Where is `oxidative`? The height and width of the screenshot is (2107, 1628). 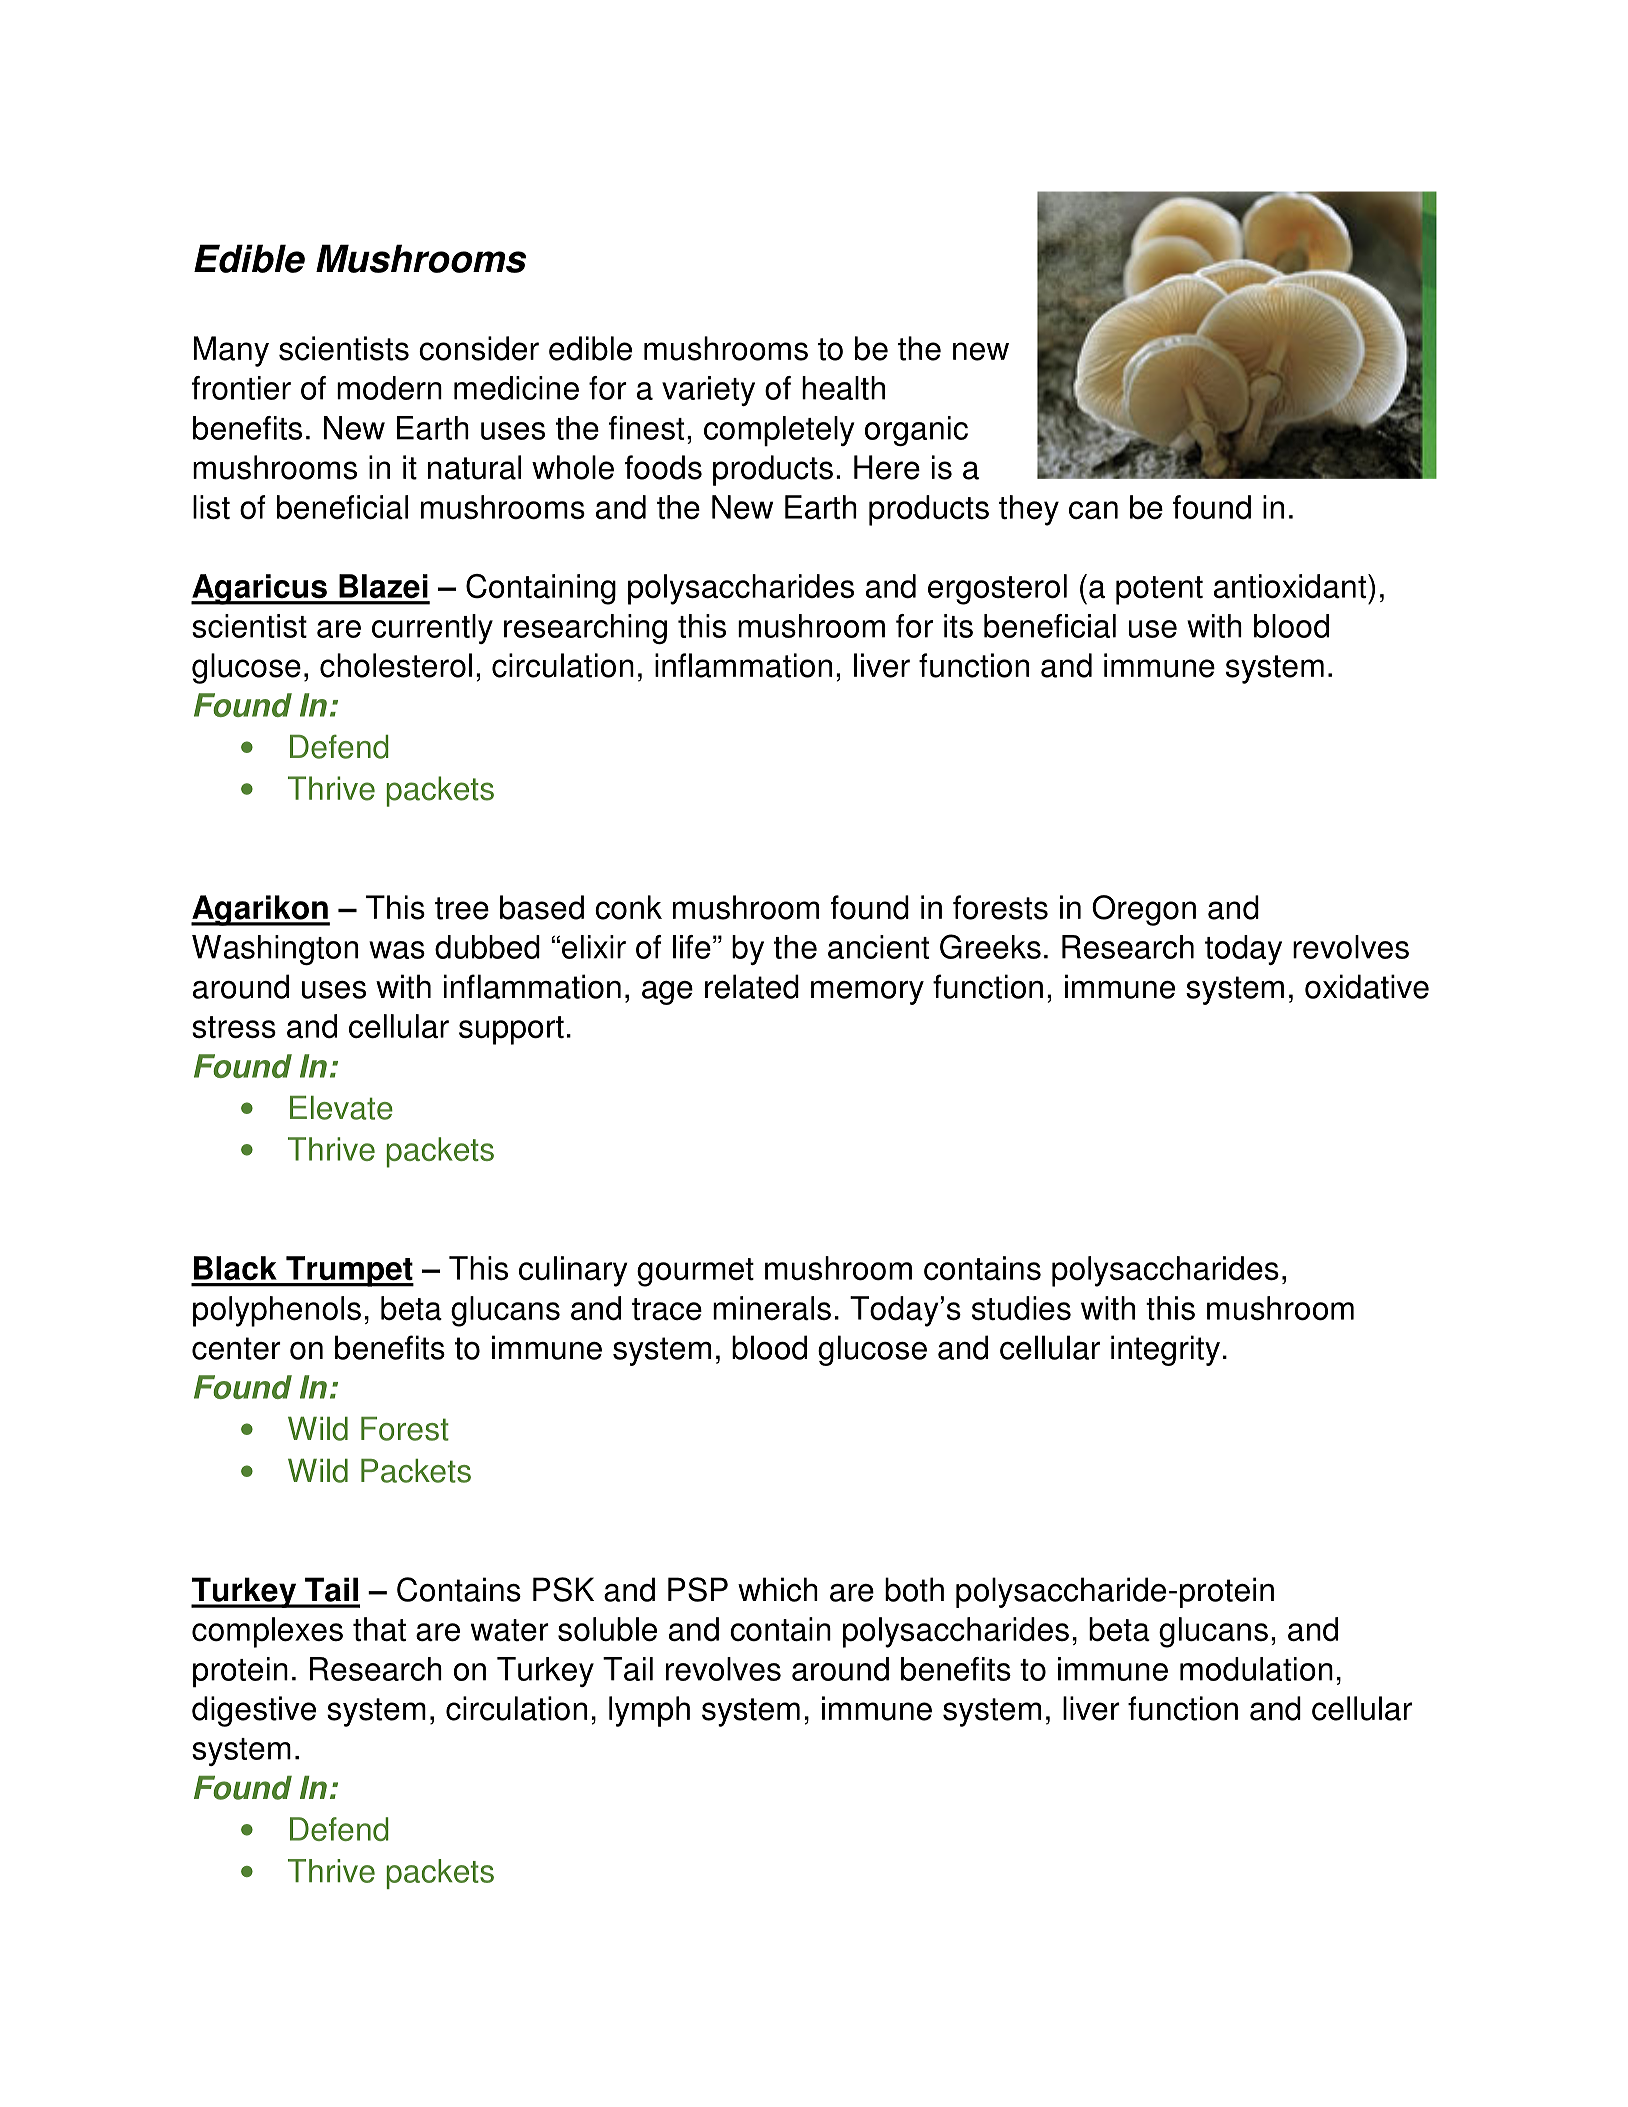 oxidative is located at coordinates (1367, 986).
